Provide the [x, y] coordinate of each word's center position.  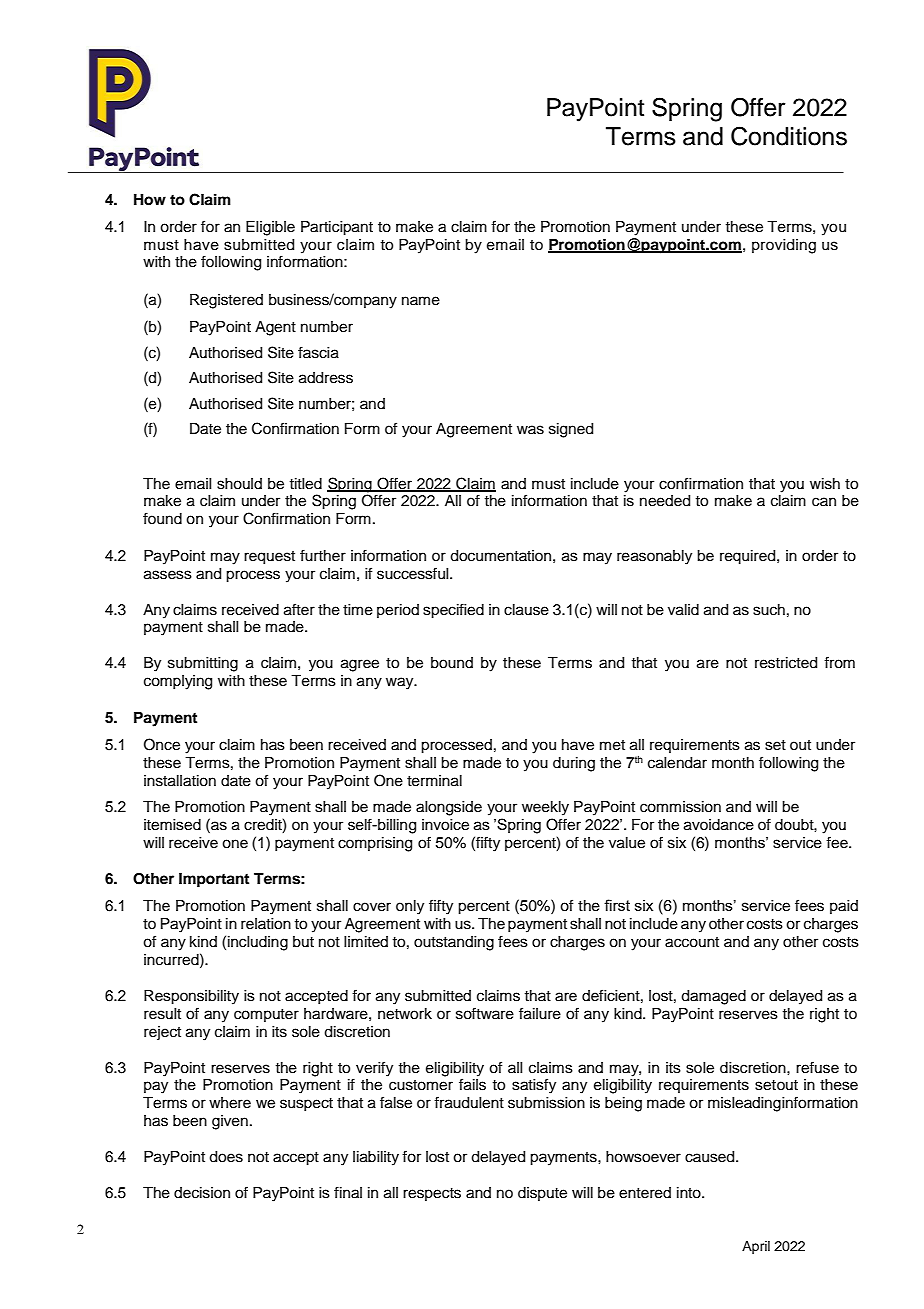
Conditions [789, 136]
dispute [542, 1194]
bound [452, 663]
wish [825, 484]
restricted [786, 663]
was [530, 430]
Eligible [270, 228]
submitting [203, 664]
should [239, 484]
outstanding [454, 943]
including [258, 943]
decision [202, 1193]
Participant [337, 228]
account [692, 942]
